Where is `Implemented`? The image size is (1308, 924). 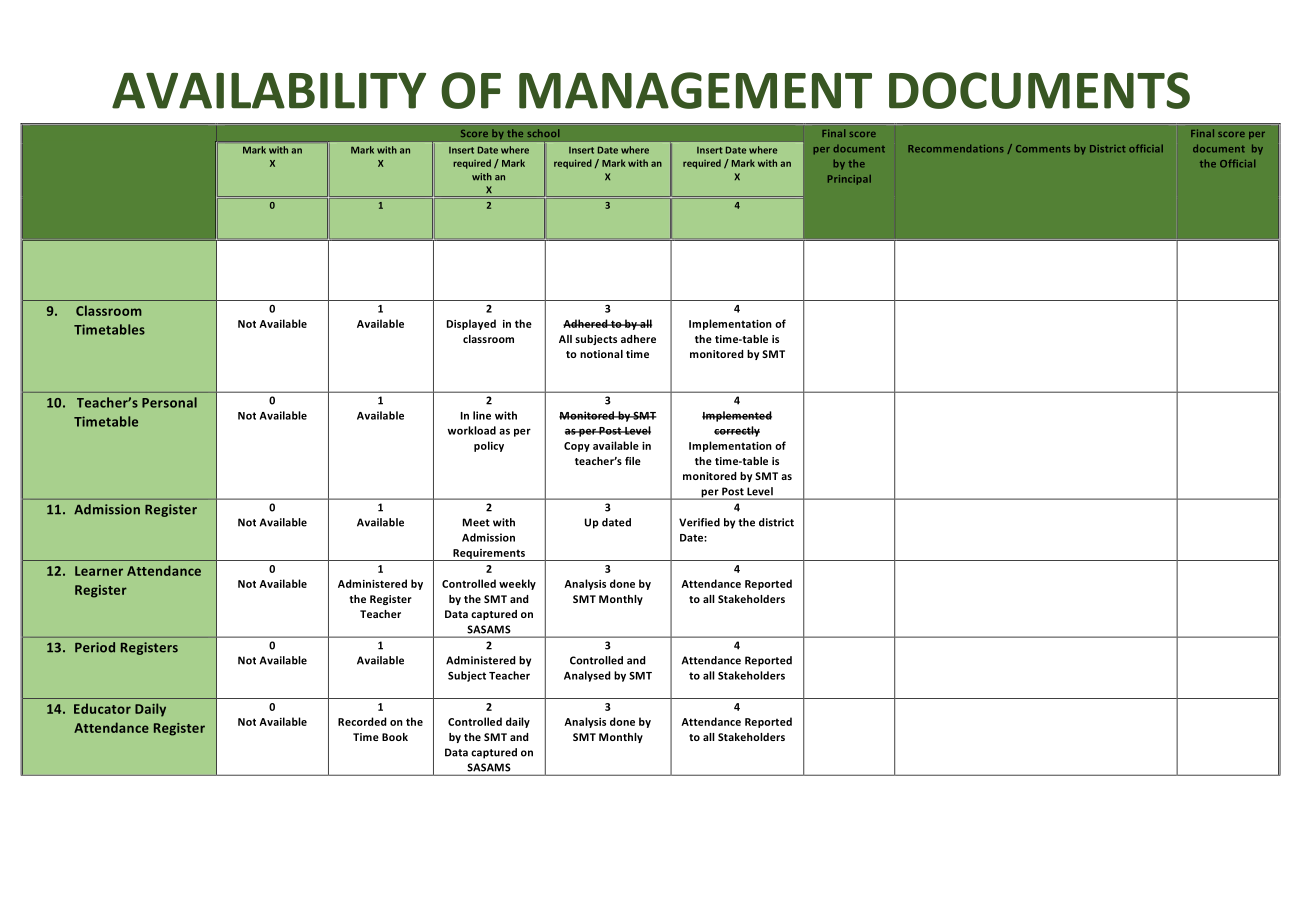 Implemented is located at coordinates (737, 416).
